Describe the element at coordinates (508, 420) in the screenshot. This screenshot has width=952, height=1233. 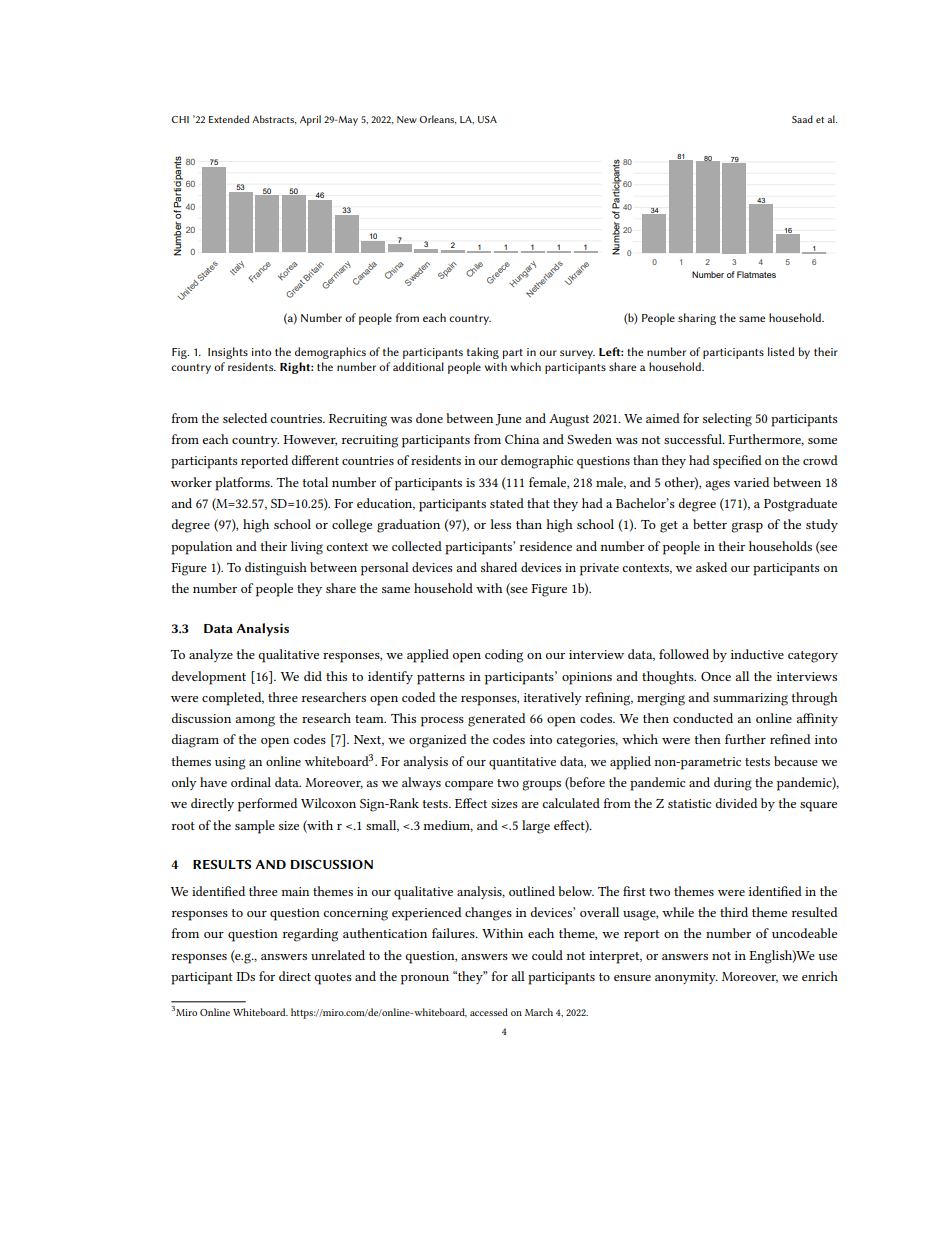
I see `June` at that location.
